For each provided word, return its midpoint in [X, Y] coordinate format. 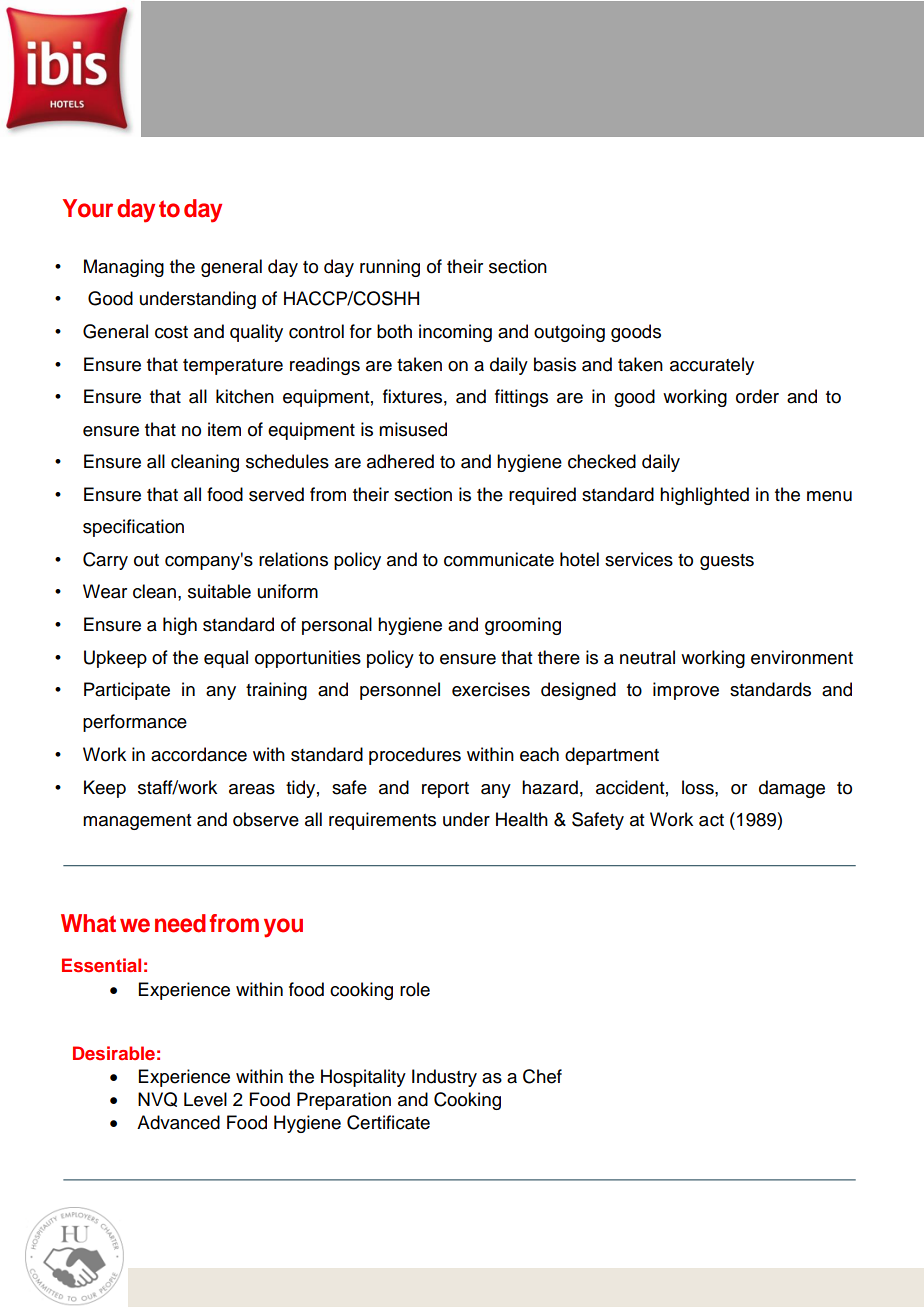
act [711, 820]
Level [205, 1099]
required [542, 496]
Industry [444, 1078]
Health [522, 819]
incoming [455, 333]
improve [686, 691]
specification [133, 528]
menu [829, 496]
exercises [491, 689]
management [137, 822]
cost [171, 332]
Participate [127, 691]
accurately [712, 366]
